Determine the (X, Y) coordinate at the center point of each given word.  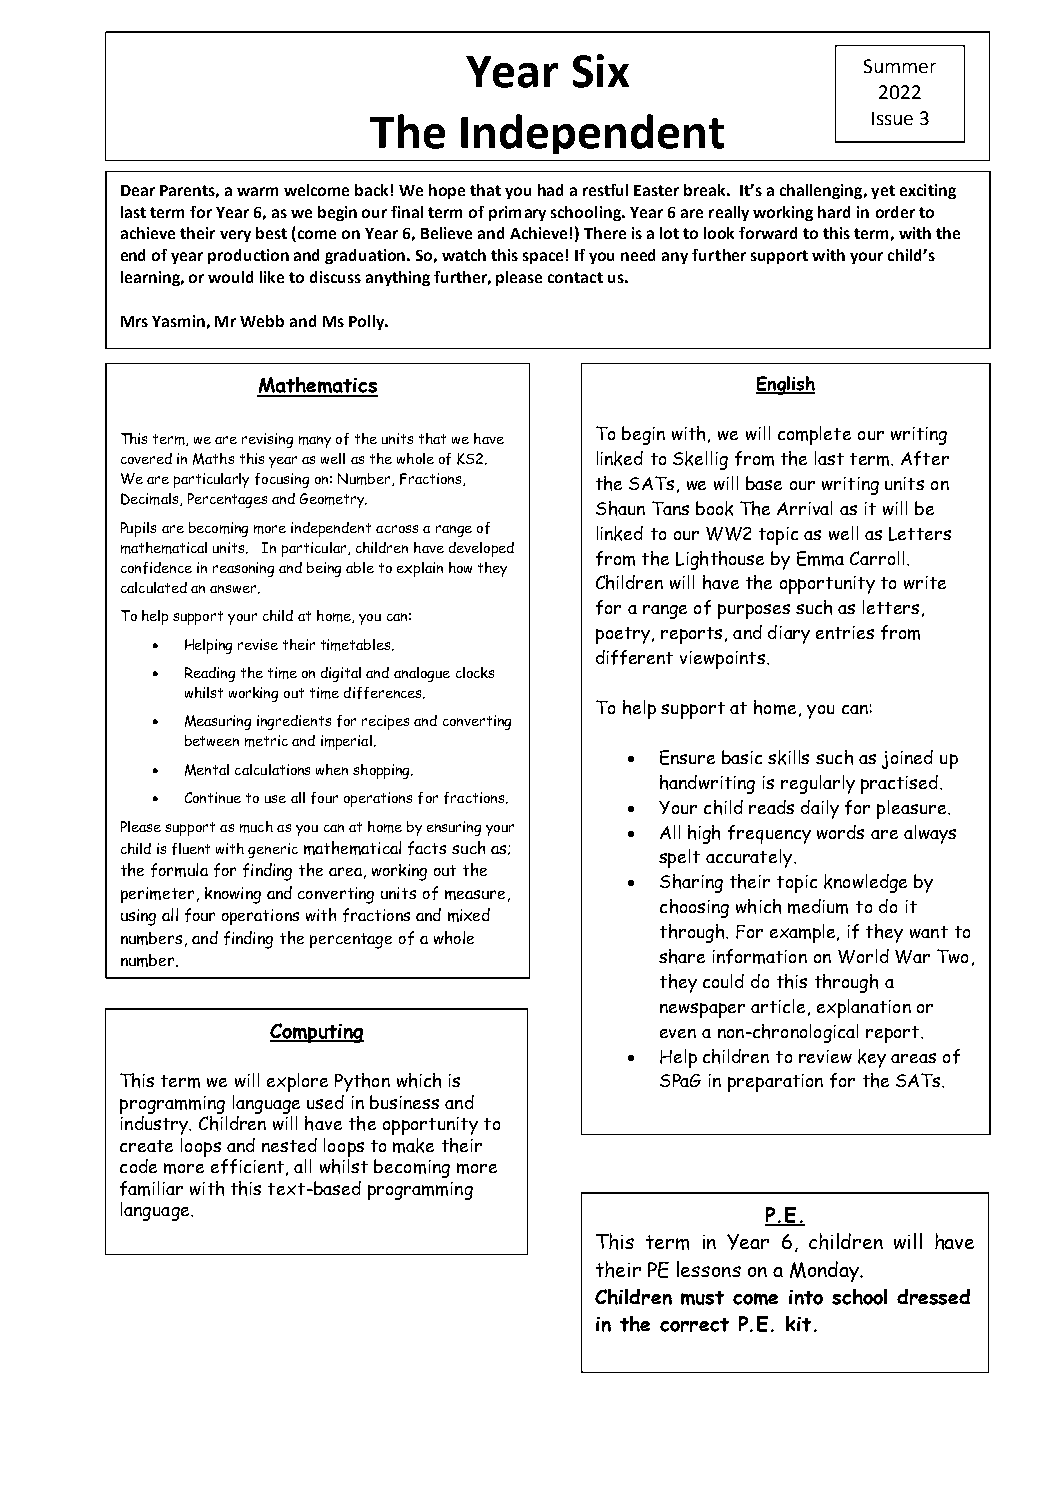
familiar (151, 1188)
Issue (892, 118)
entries (845, 632)
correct (694, 1325)
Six (601, 71)
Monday (825, 1271)
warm (257, 191)
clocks (475, 672)
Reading (210, 674)
